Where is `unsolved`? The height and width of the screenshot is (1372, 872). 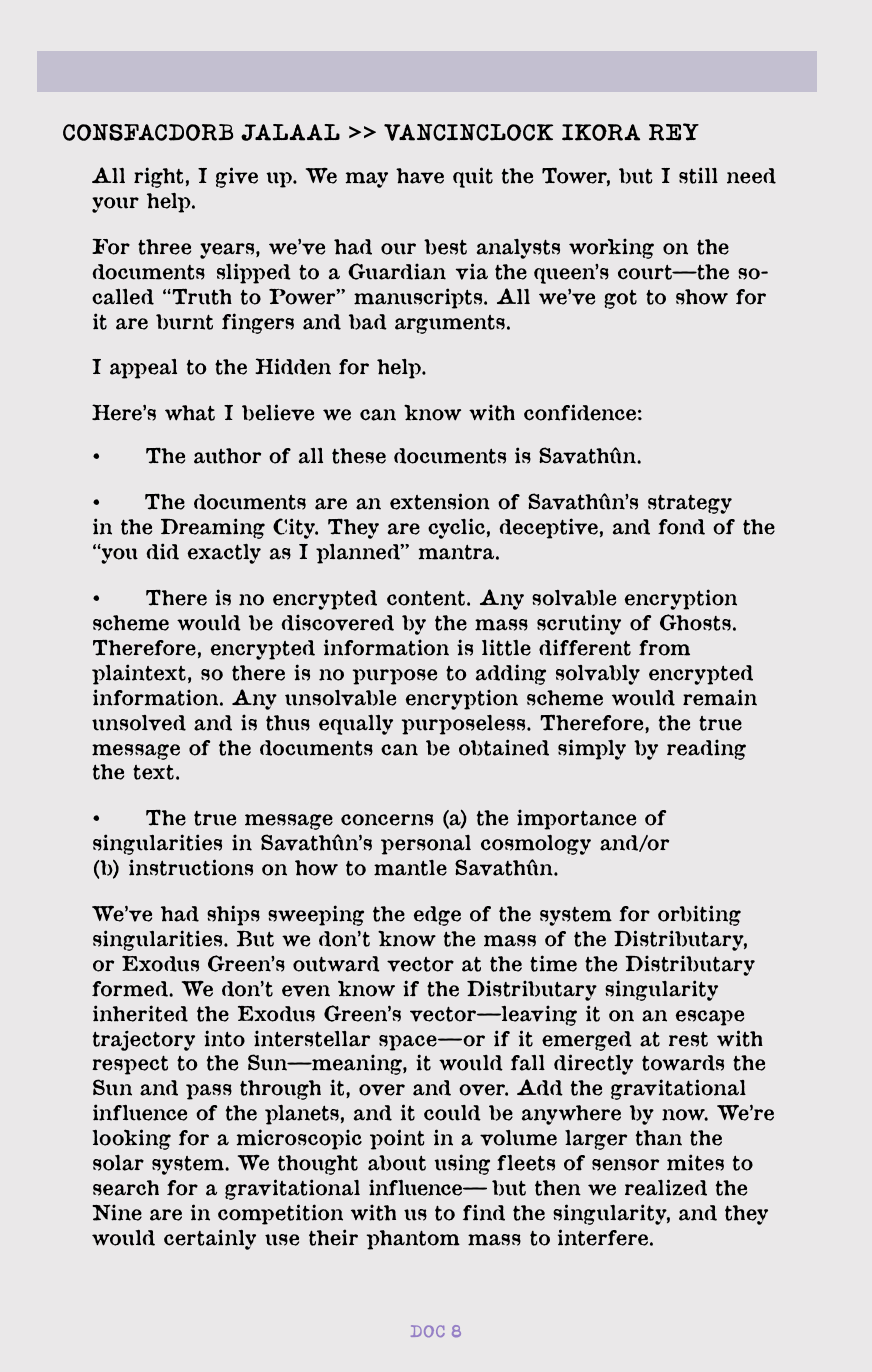
unsolved is located at coordinates (139, 723).
